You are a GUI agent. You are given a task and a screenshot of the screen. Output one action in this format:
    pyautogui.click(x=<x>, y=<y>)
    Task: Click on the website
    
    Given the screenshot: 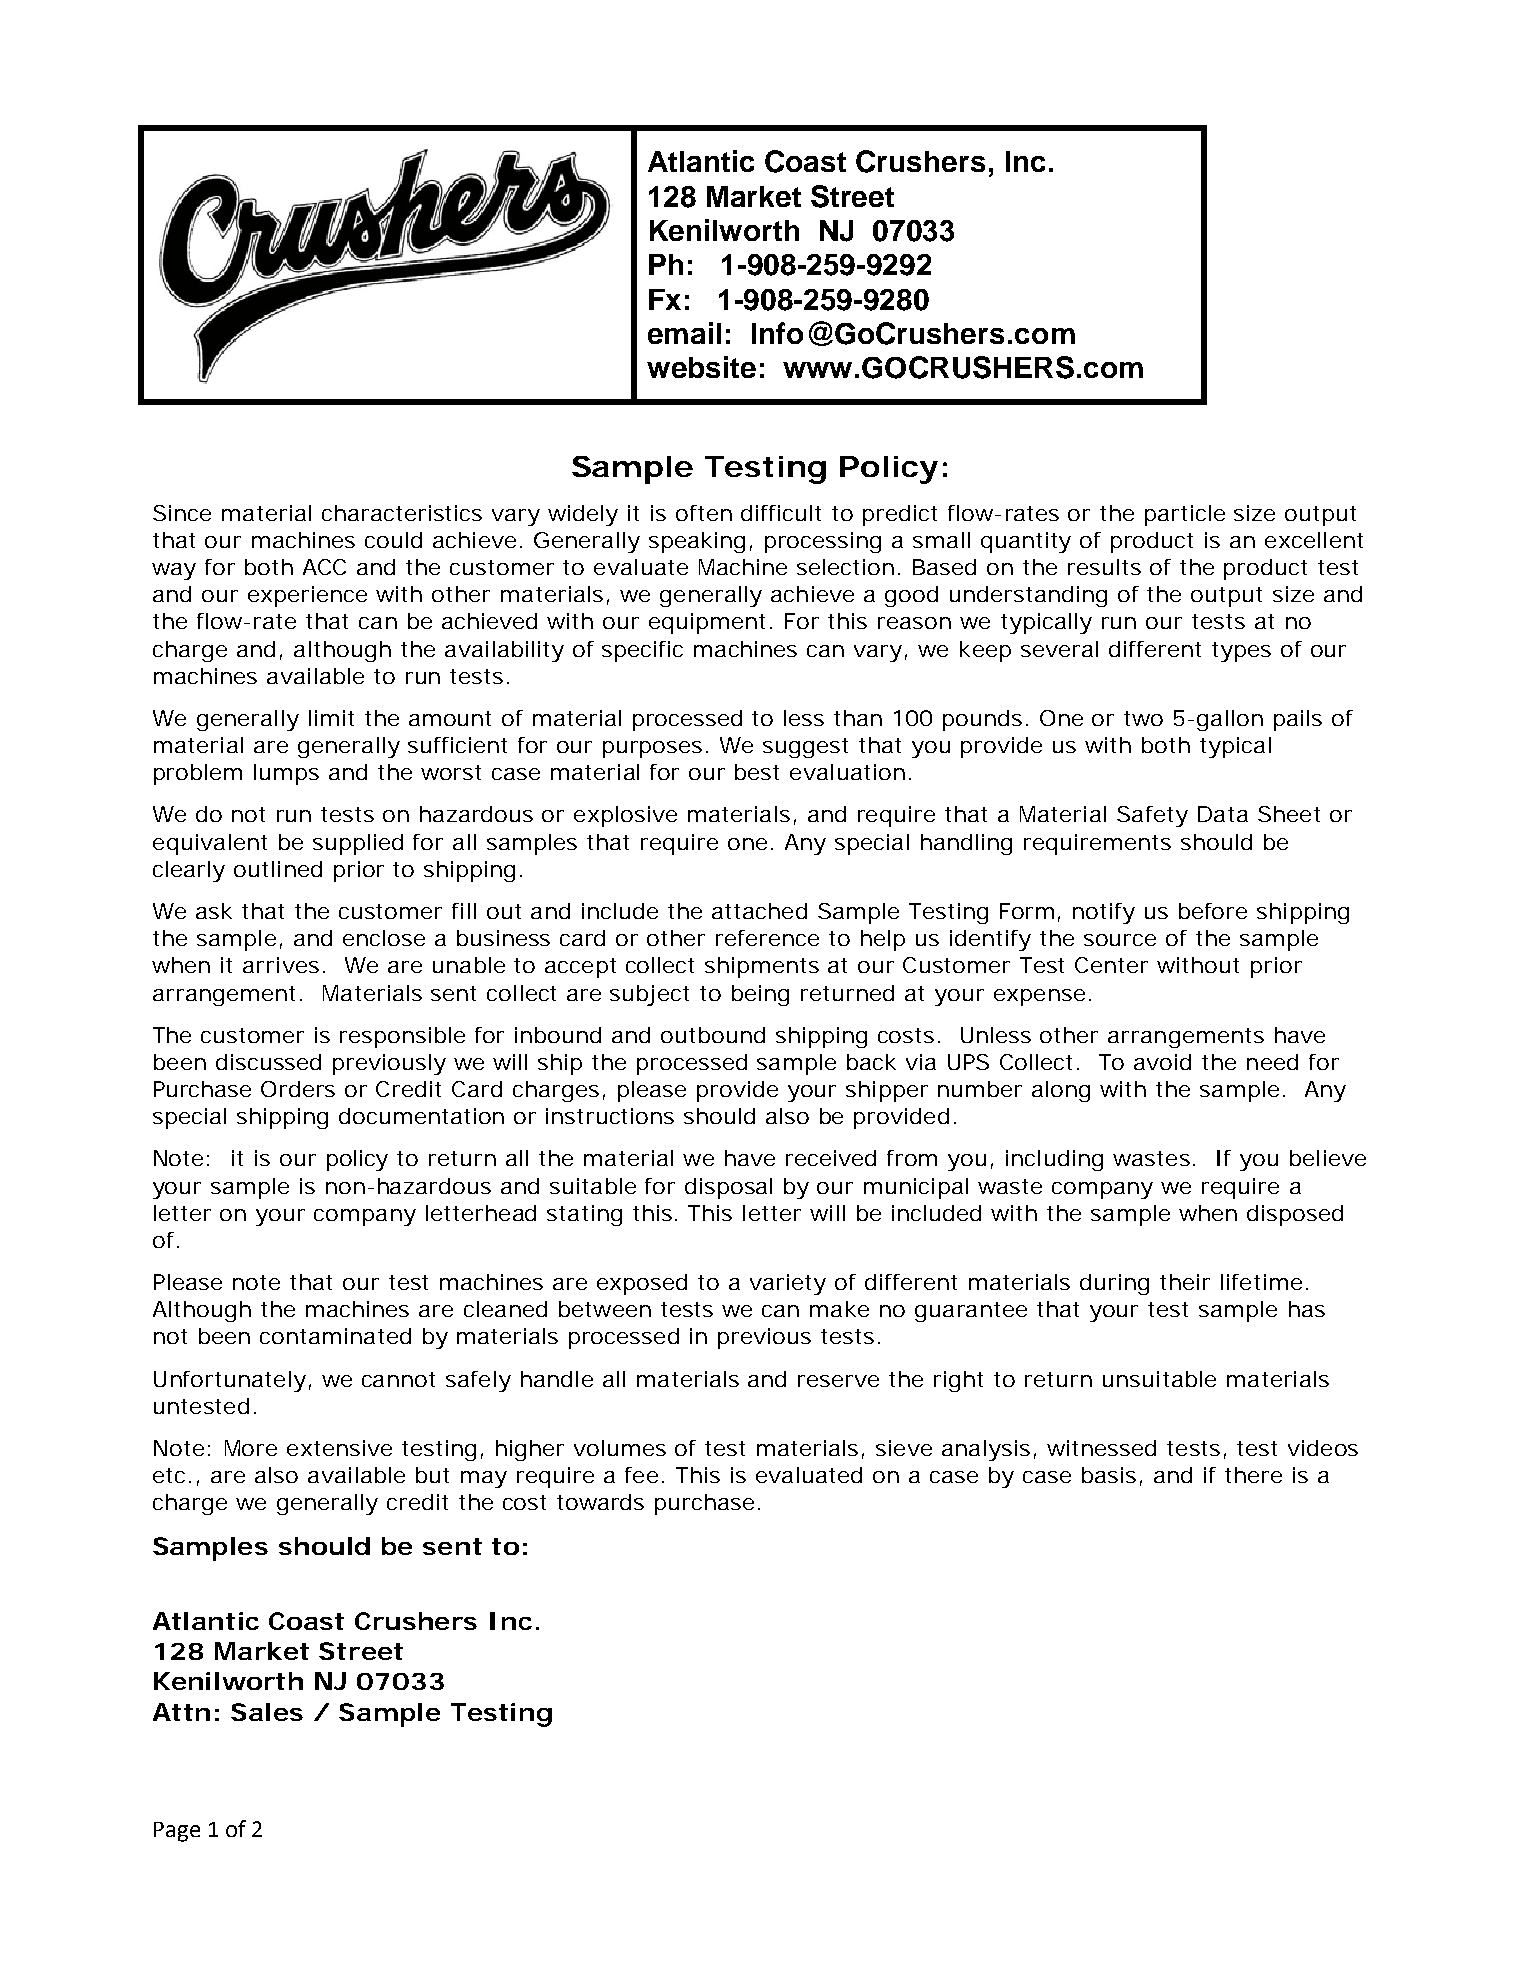 What is the action you would take?
    pyautogui.click(x=701, y=367)
